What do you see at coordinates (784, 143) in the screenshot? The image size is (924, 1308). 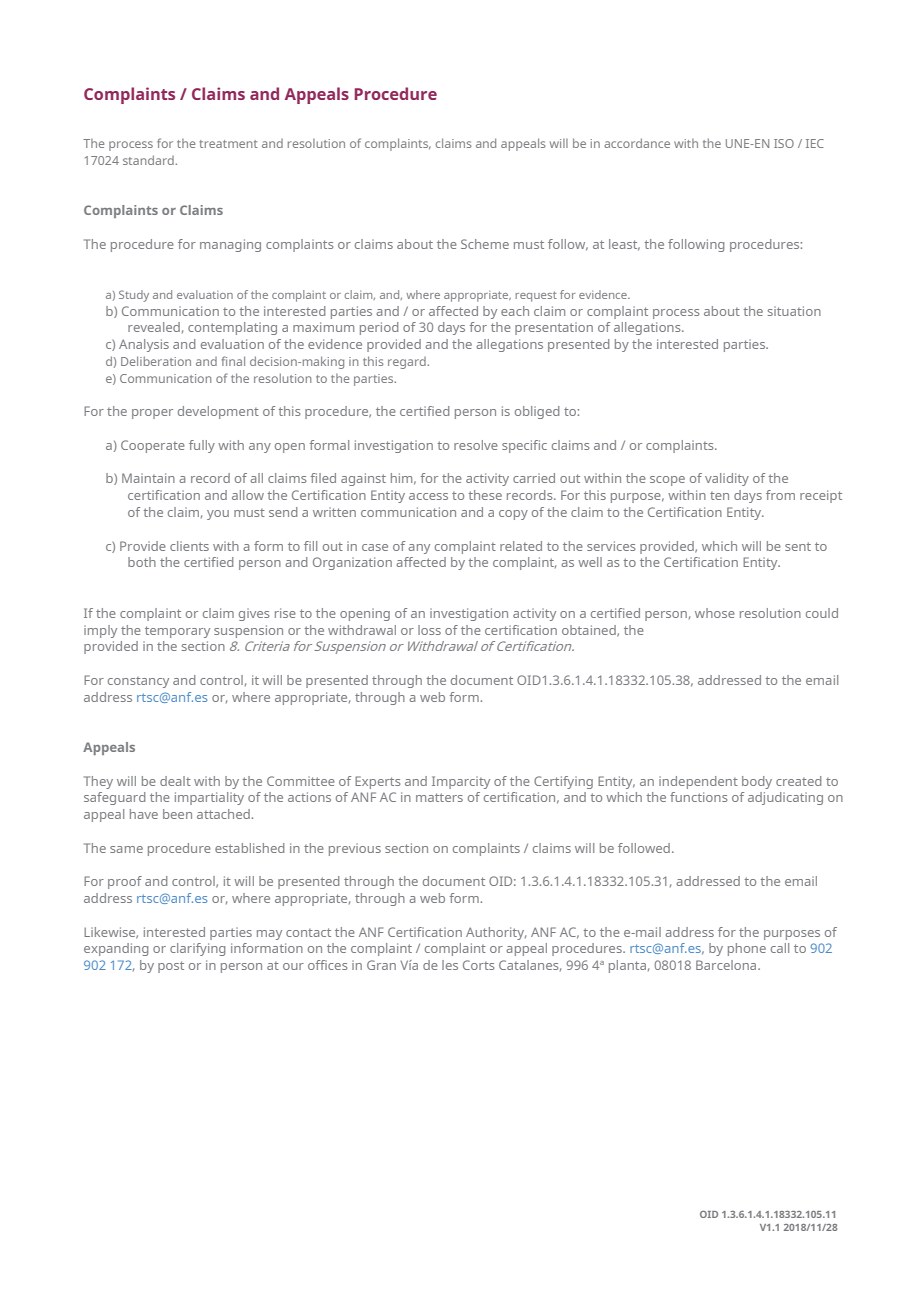 I see `ISO` at bounding box center [784, 143].
